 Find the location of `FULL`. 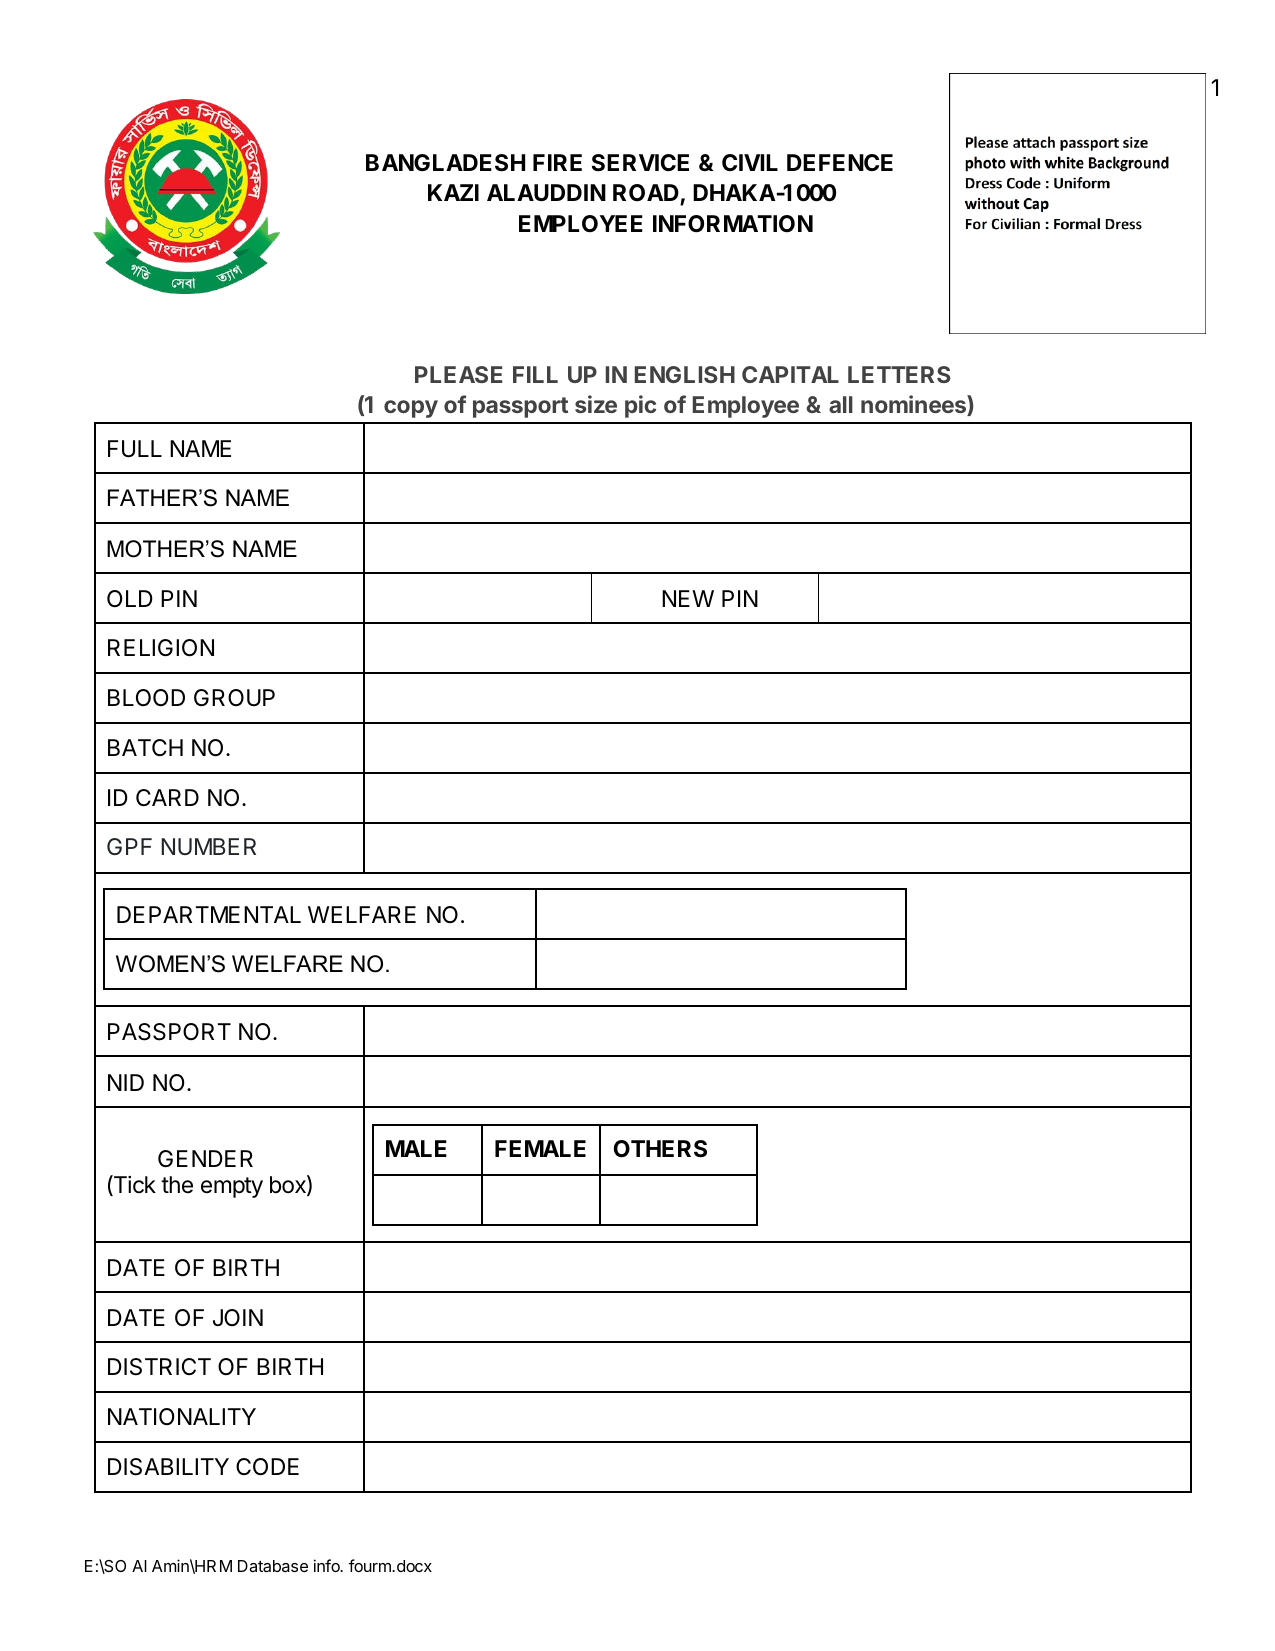

FULL is located at coordinates (135, 449).
